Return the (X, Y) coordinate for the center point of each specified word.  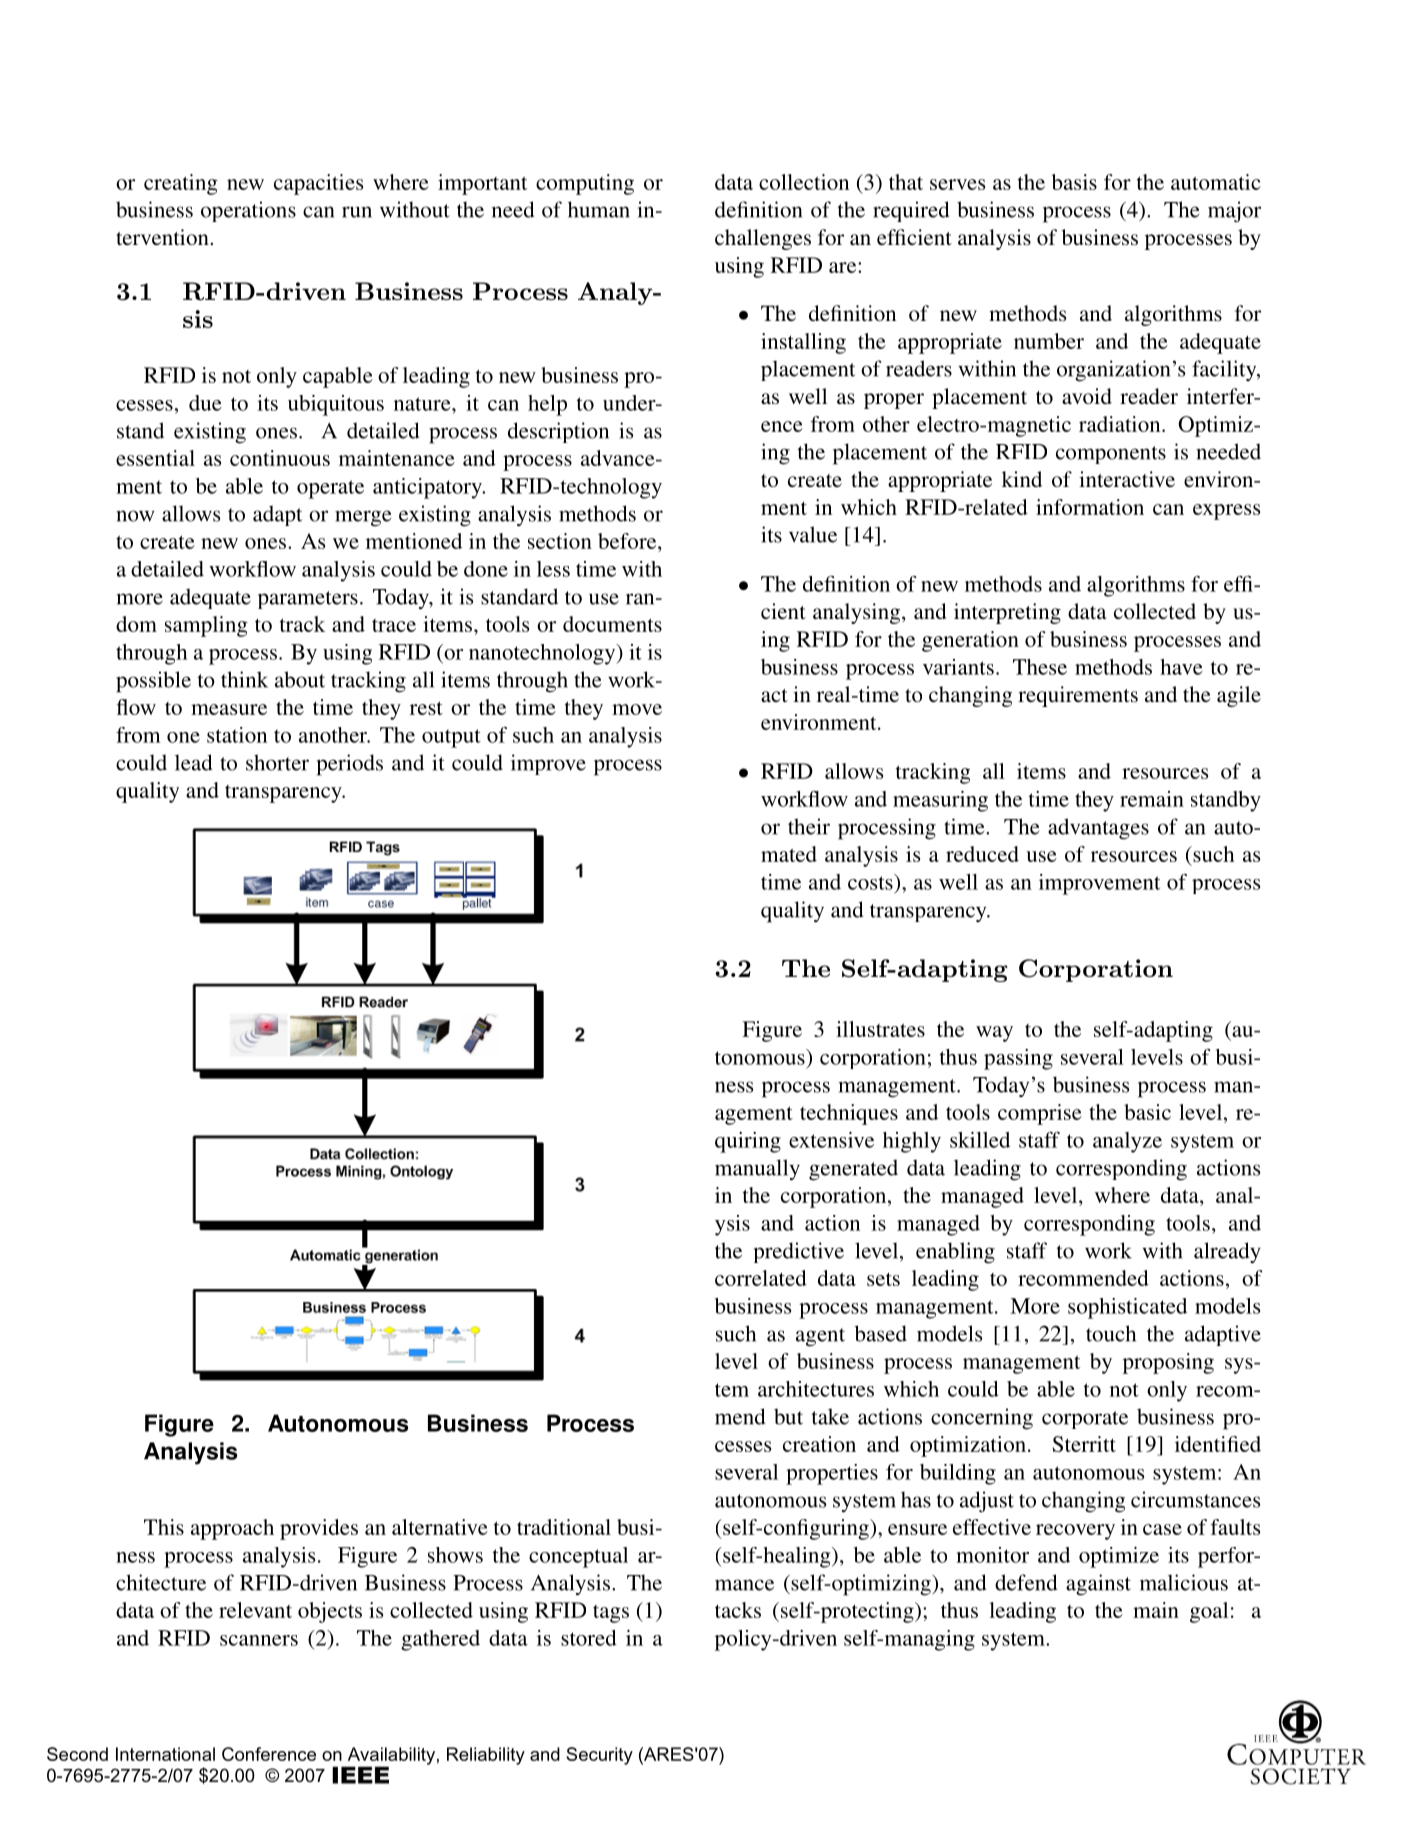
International (165, 1754)
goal (1209, 1612)
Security (599, 1756)
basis (1074, 182)
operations (248, 211)
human (599, 209)
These (1040, 667)
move (637, 709)
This (164, 1527)
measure (229, 709)
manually (757, 1170)
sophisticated (1127, 1308)
